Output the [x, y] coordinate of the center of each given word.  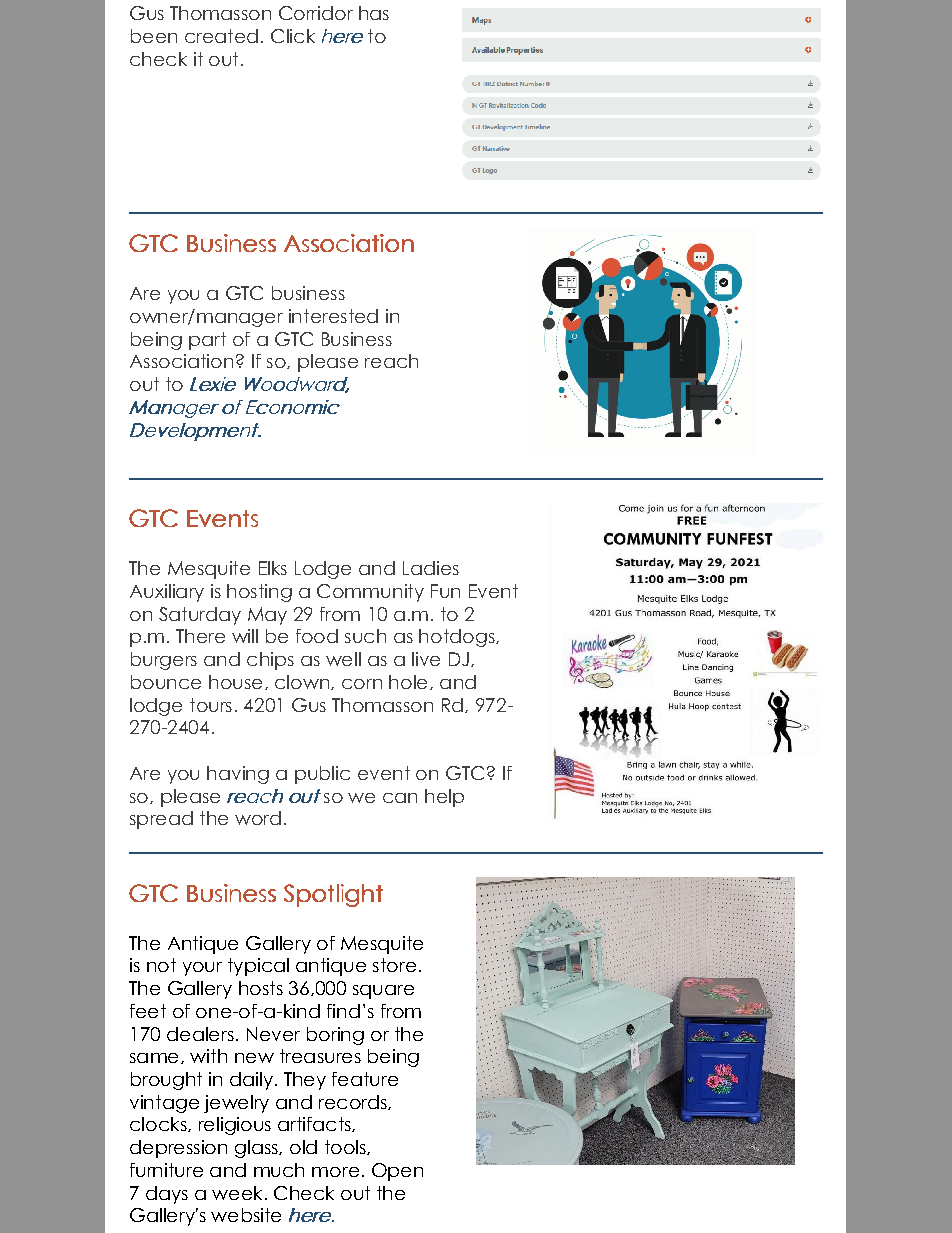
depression [178, 1149]
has [374, 13]
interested [333, 316]
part [207, 341]
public [322, 775]
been [154, 36]
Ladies [431, 568]
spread [161, 820]
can [400, 798]
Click [293, 36]
